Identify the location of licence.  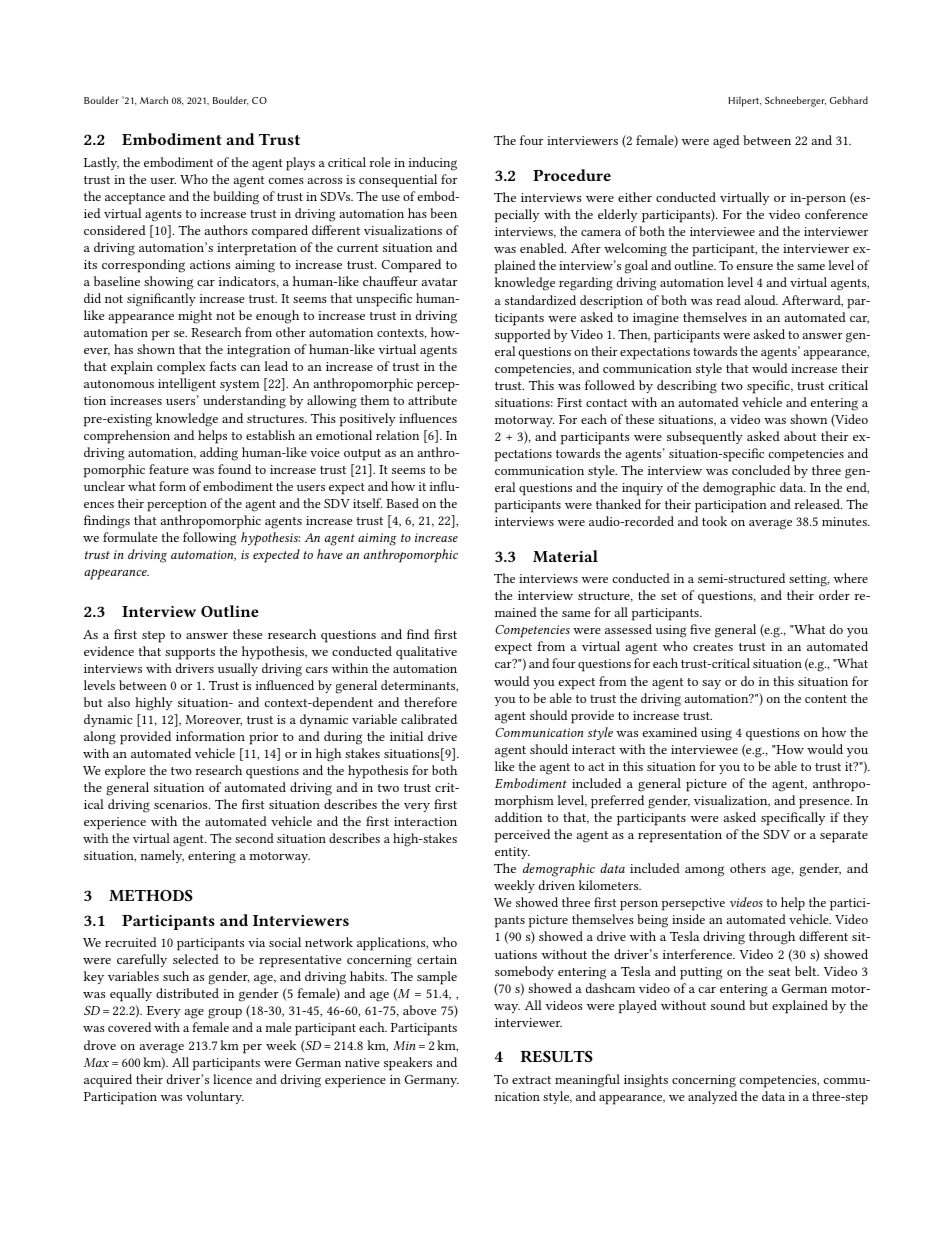
(232, 1079).
